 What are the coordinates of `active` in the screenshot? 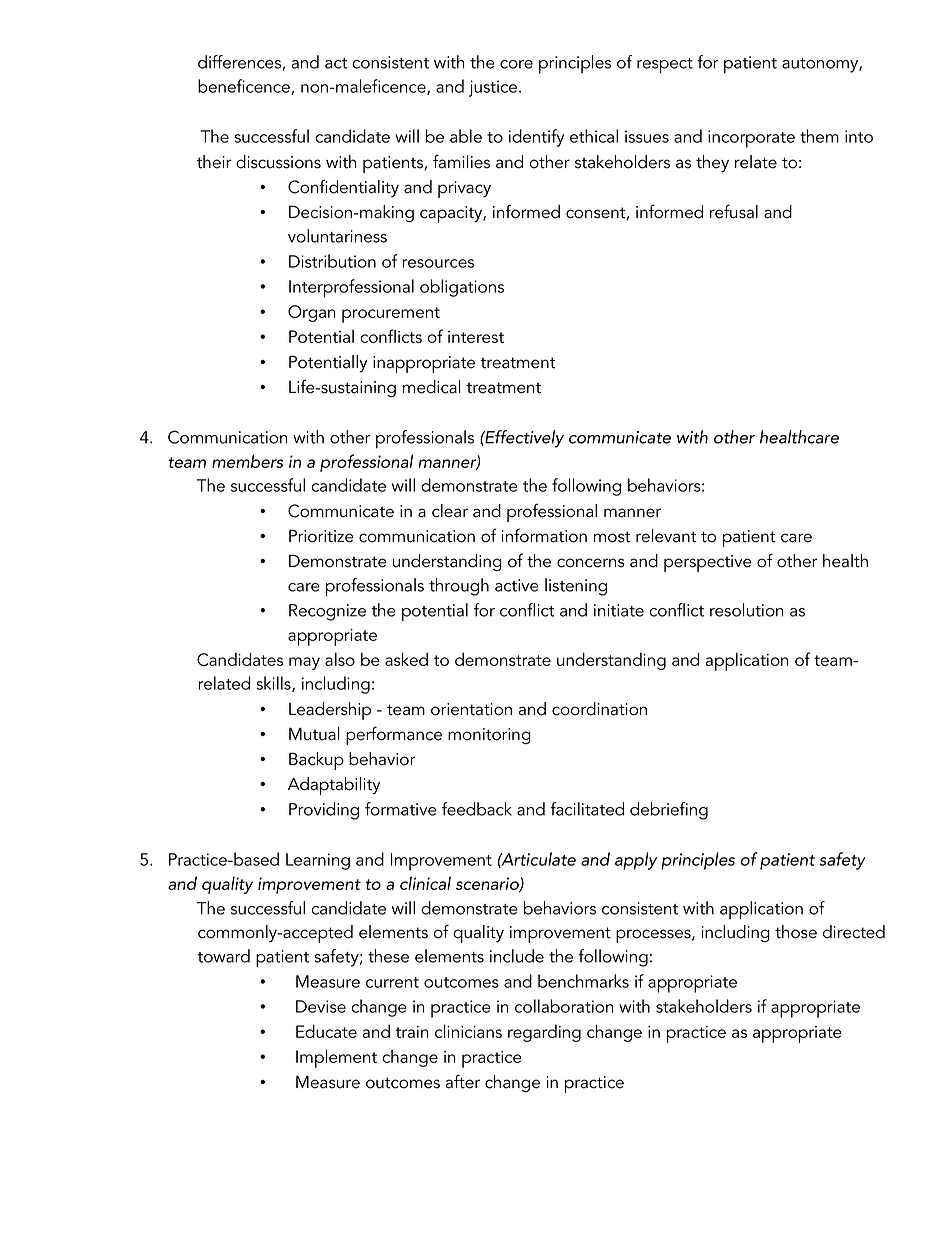 It's located at (517, 585).
